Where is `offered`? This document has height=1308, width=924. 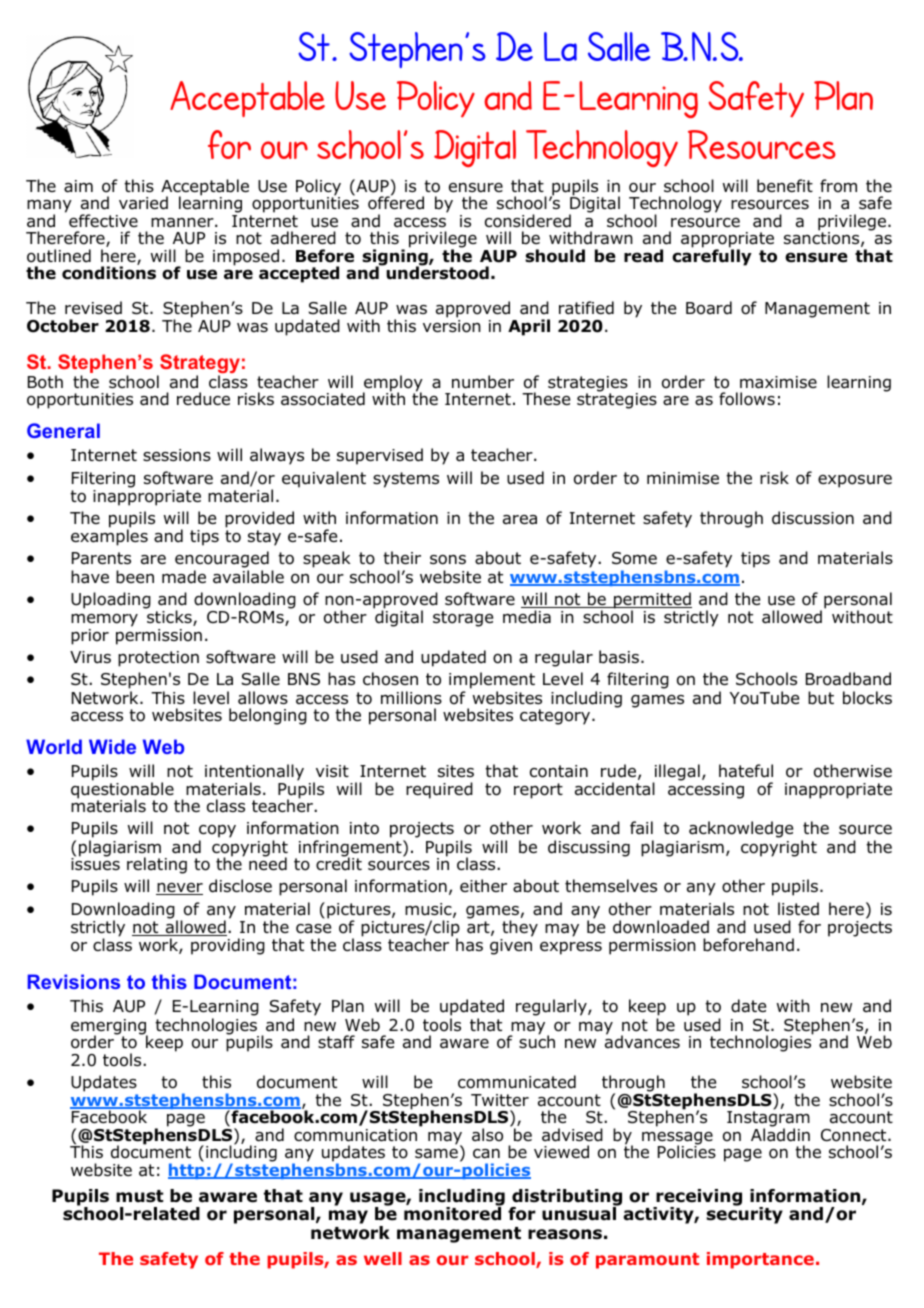
offered is located at coordinates (396, 202).
